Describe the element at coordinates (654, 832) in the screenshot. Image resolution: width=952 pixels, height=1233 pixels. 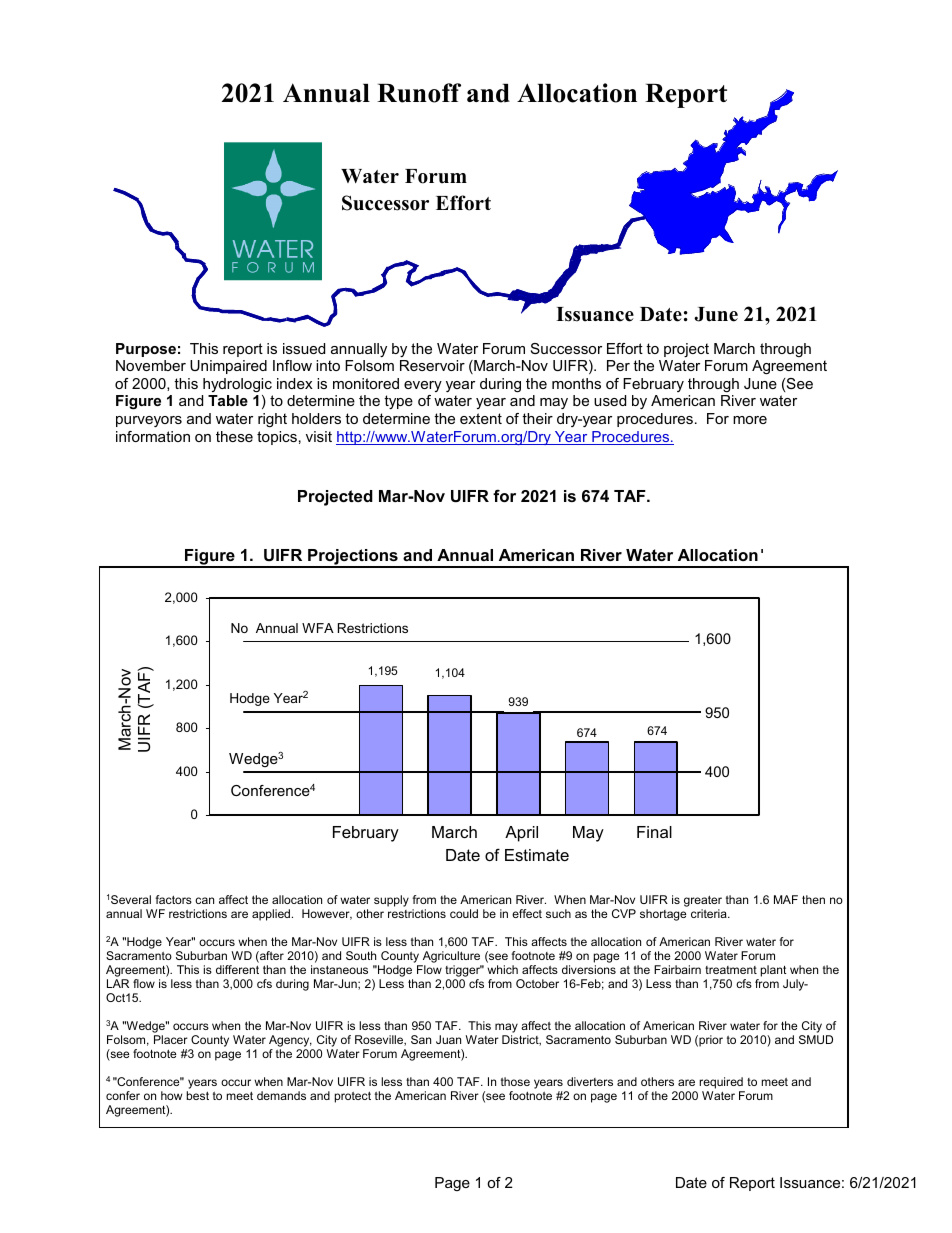
I see `Final` at that location.
